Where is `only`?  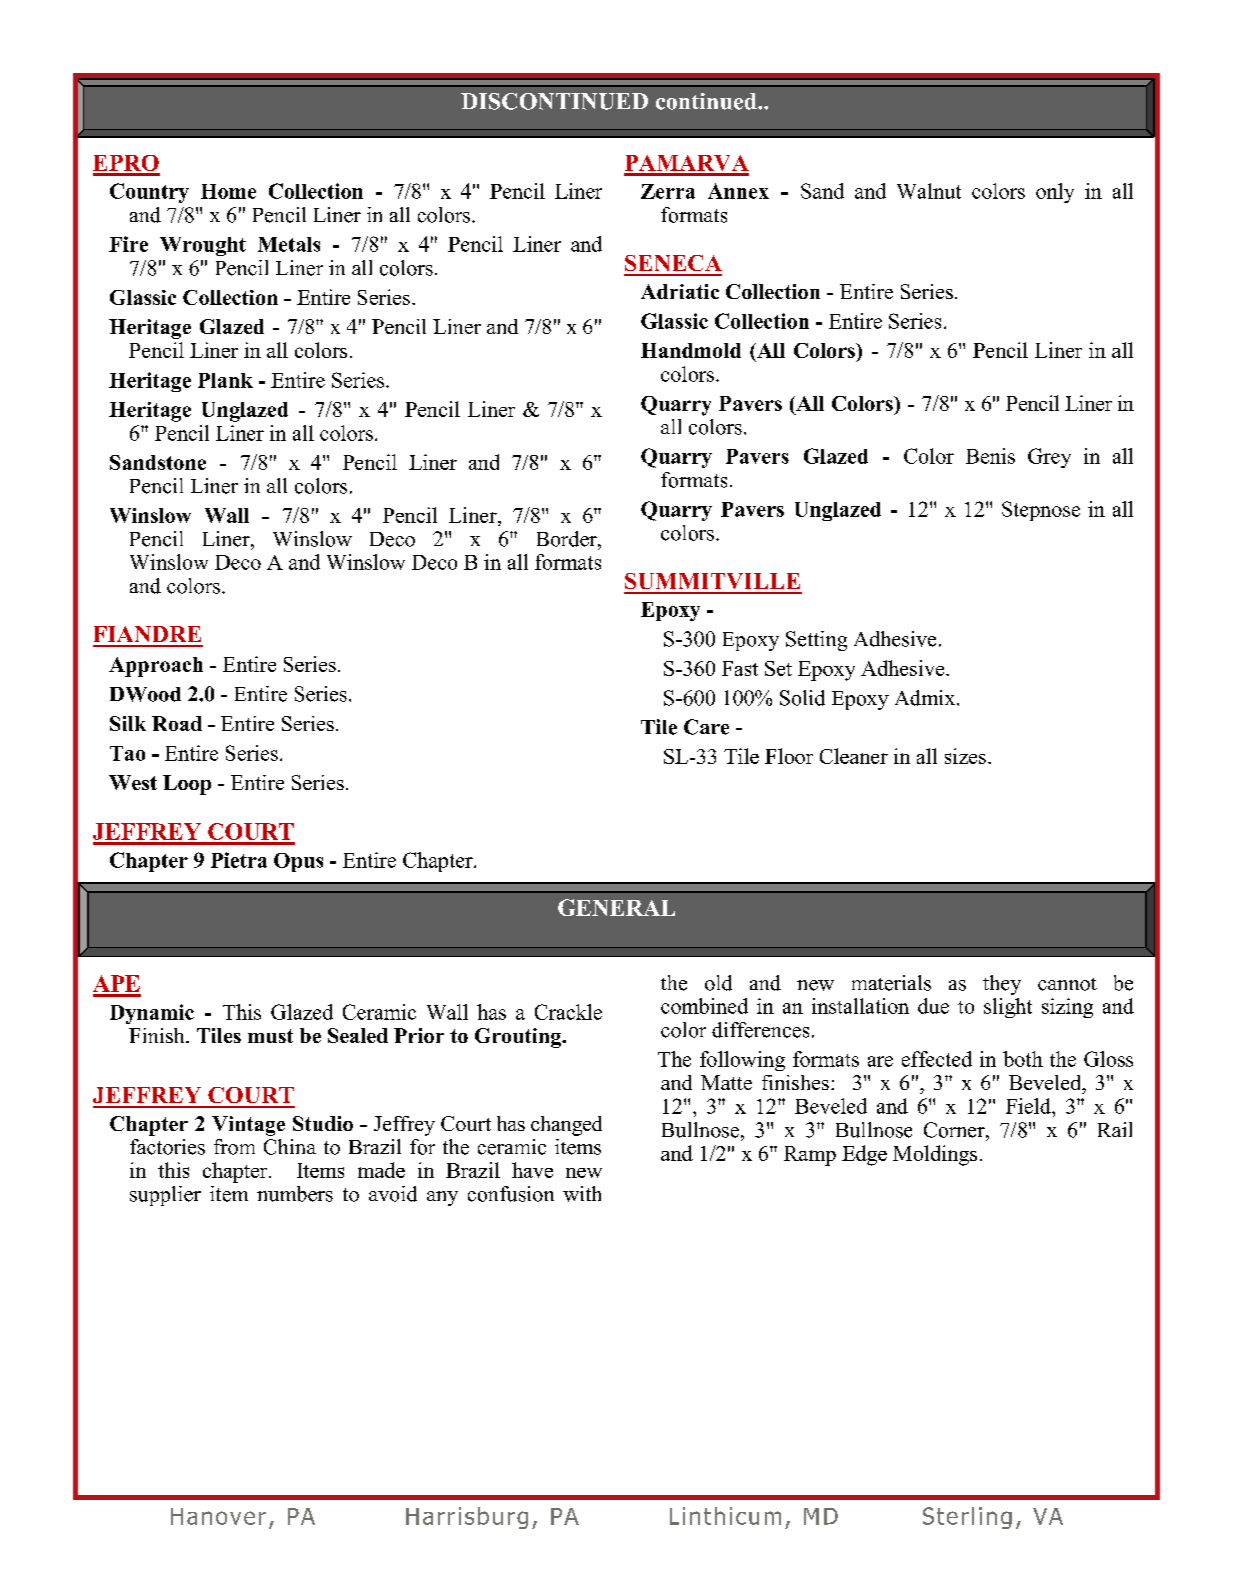 only is located at coordinates (1055, 193).
